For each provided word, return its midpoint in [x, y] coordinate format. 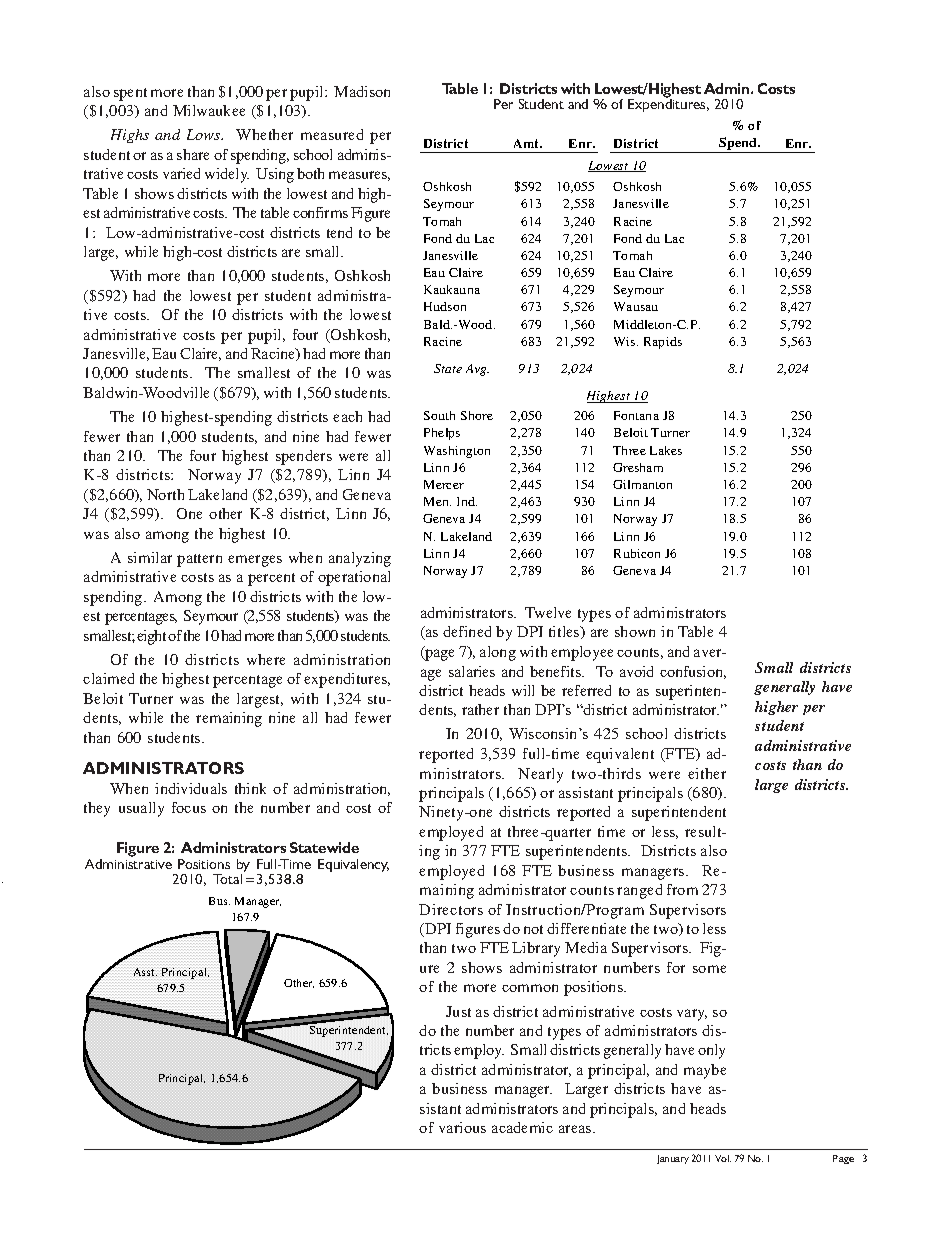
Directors [451, 909]
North [165, 494]
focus [189, 807]
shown [635, 631]
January [673, 1159]
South [439, 415]
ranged [639, 891]
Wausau [636, 306]
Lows [205, 134]
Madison [362, 91]
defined [467, 631]
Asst [145, 972]
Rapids [663, 343]
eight [153, 637]
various [462, 1127]
